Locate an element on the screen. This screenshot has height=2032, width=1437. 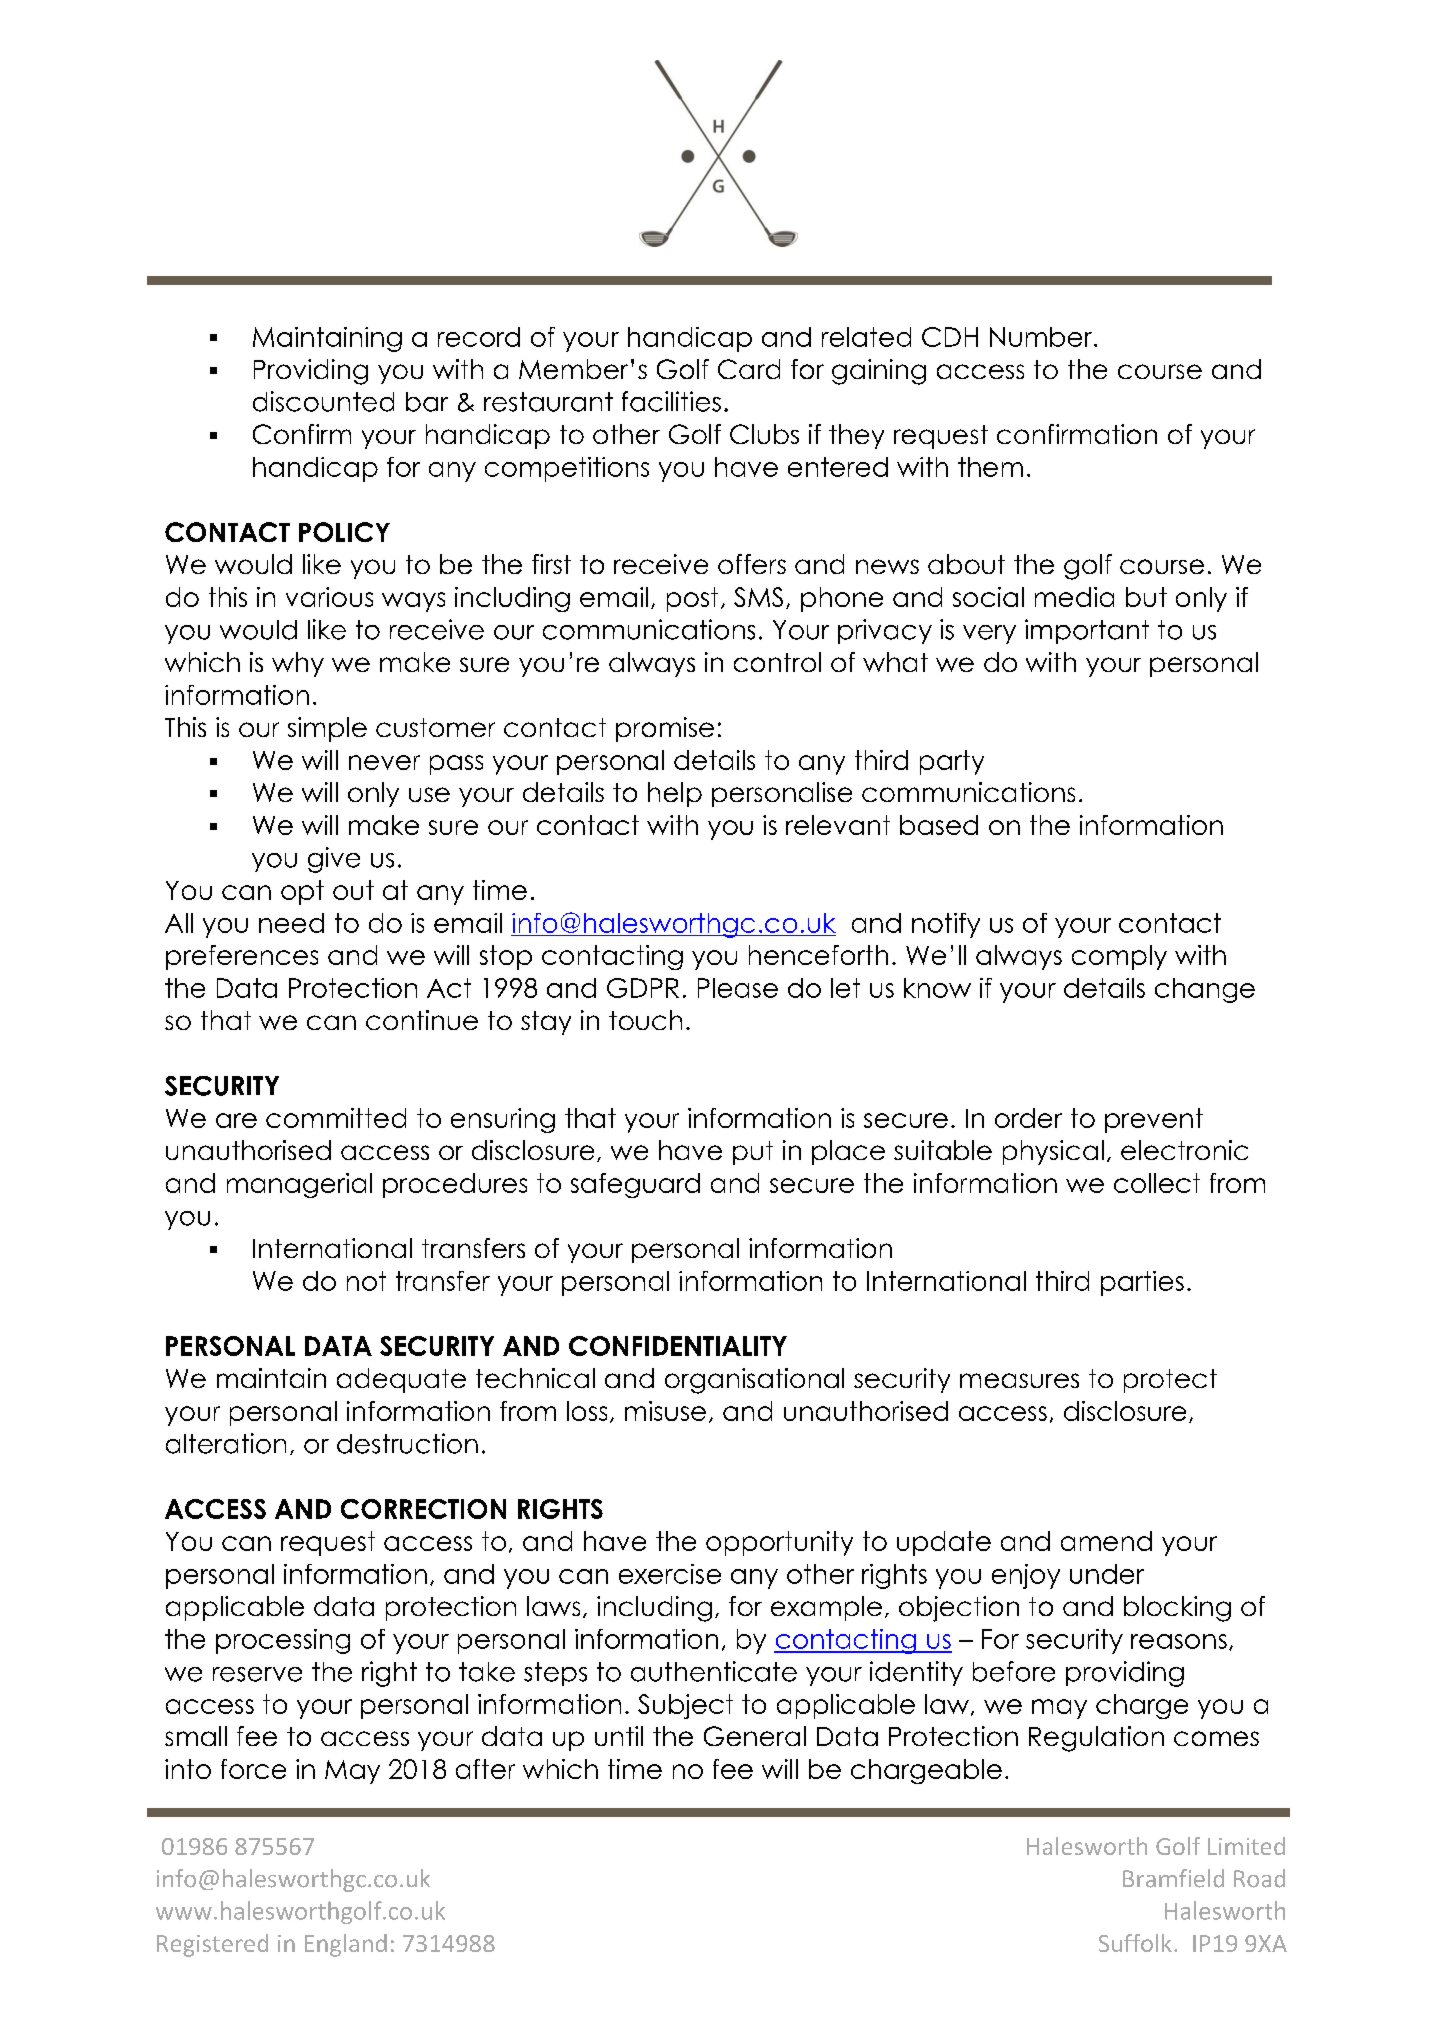
Number is located at coordinates (1042, 337).
